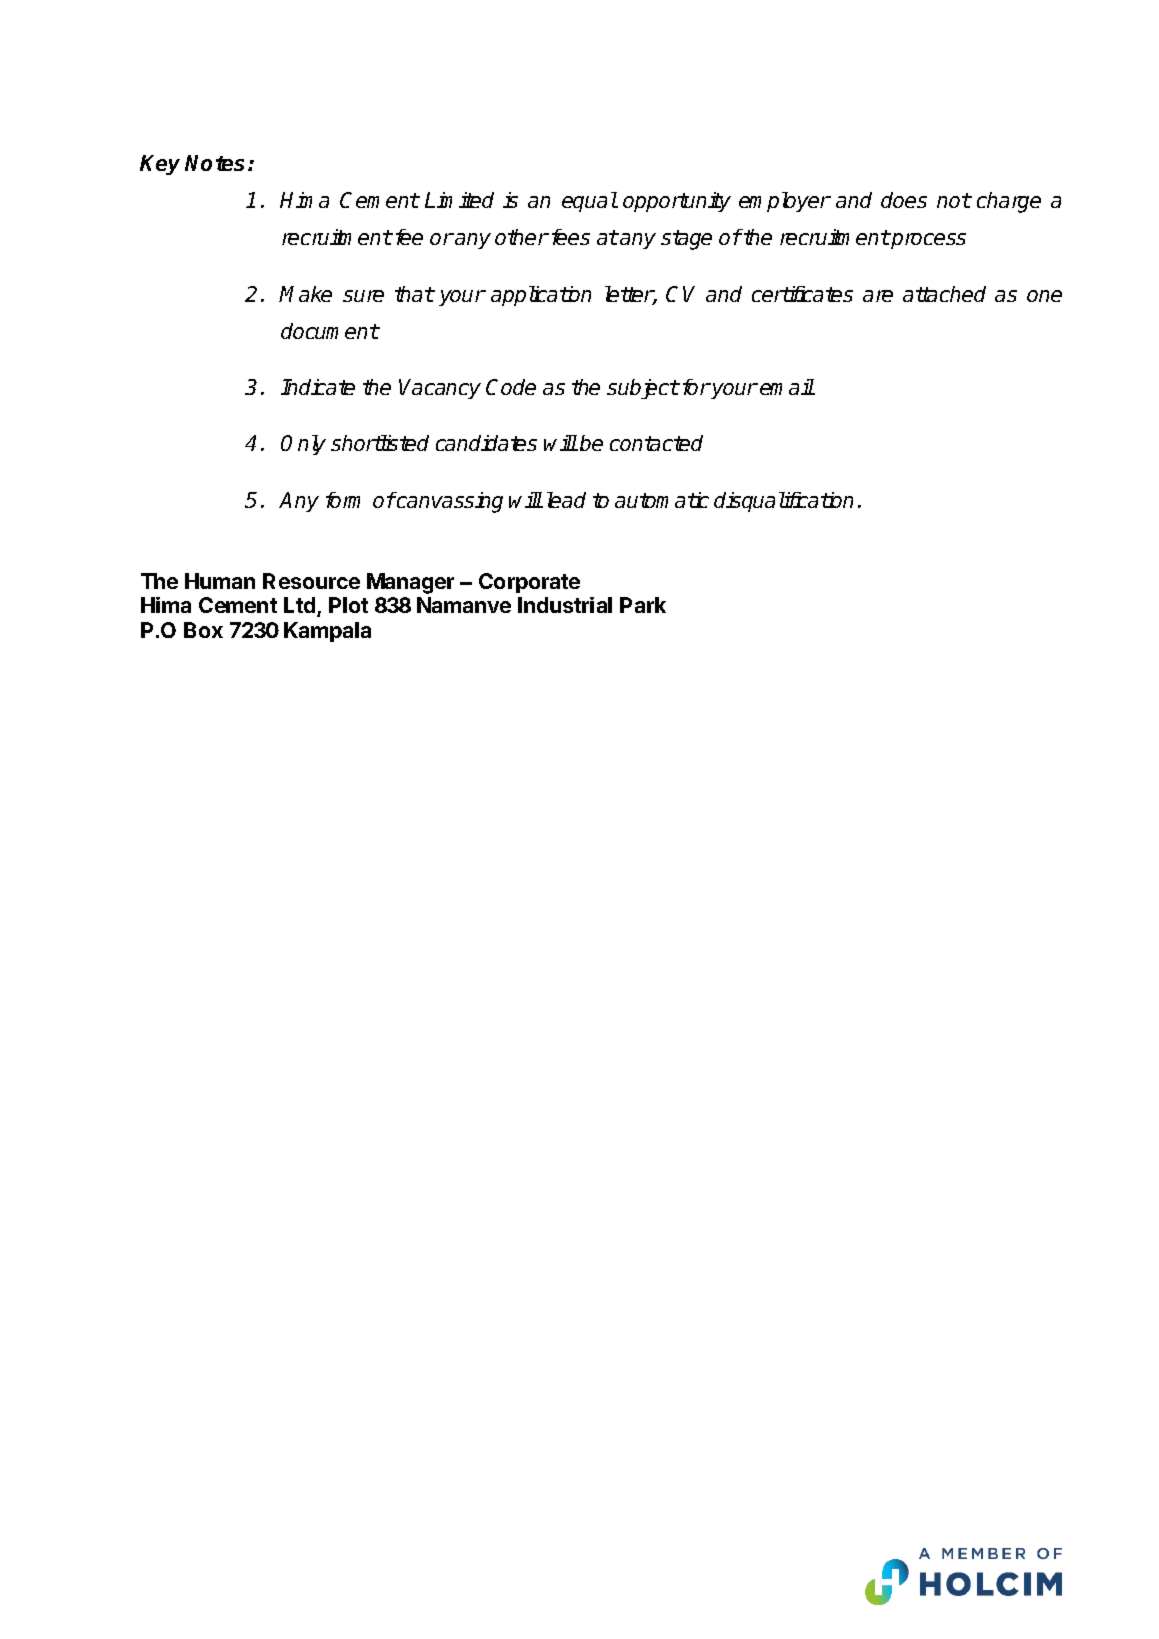 Image resolution: width=1159 pixels, height=1639 pixels. I want to click on Ltd, so click(301, 606).
